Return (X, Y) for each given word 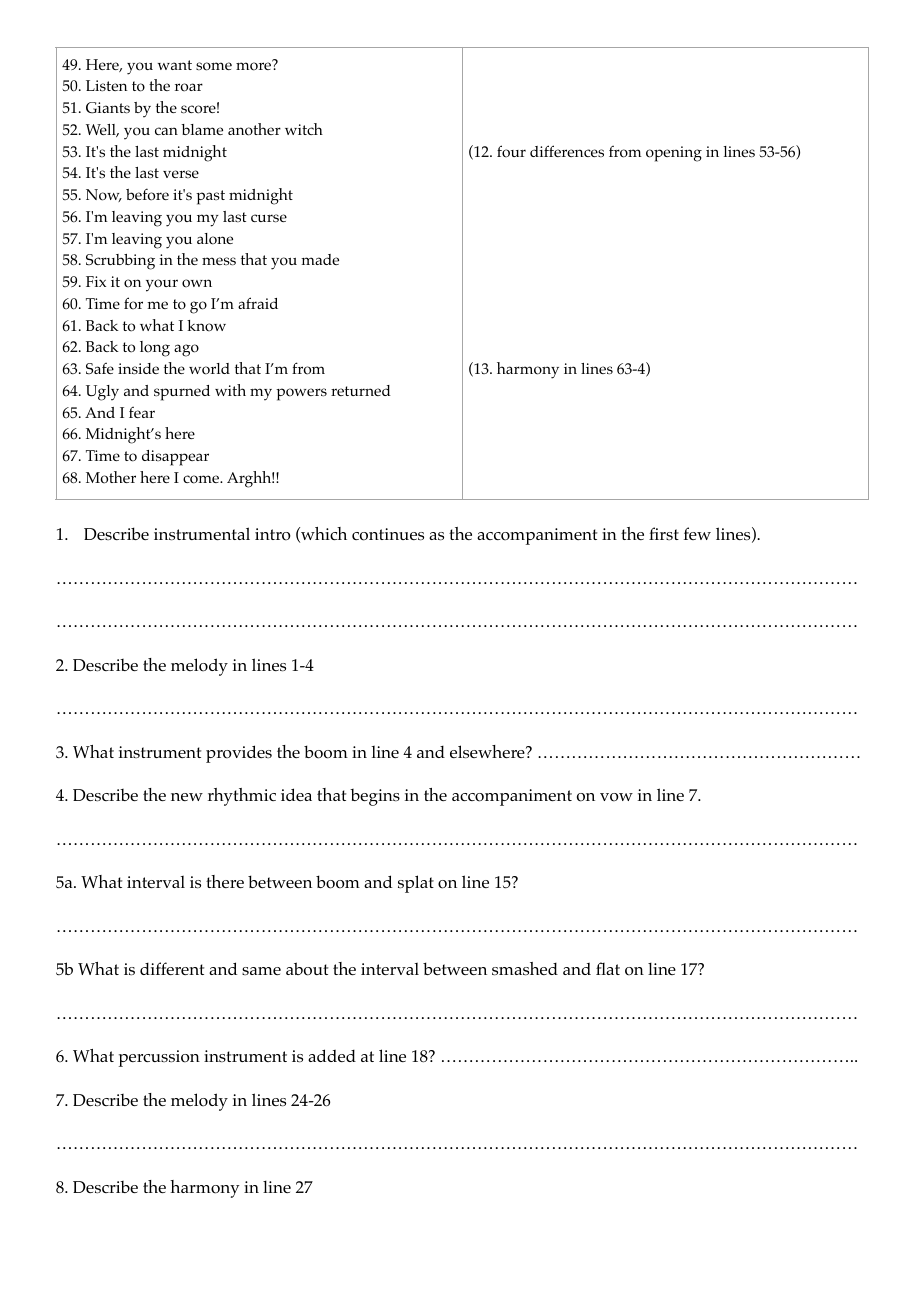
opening (674, 154)
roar (189, 87)
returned (361, 390)
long (155, 349)
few (697, 533)
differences (567, 151)
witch (304, 129)
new (187, 797)
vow (616, 797)
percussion (159, 1058)
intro (273, 534)
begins (375, 797)
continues (388, 534)
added (332, 1055)
